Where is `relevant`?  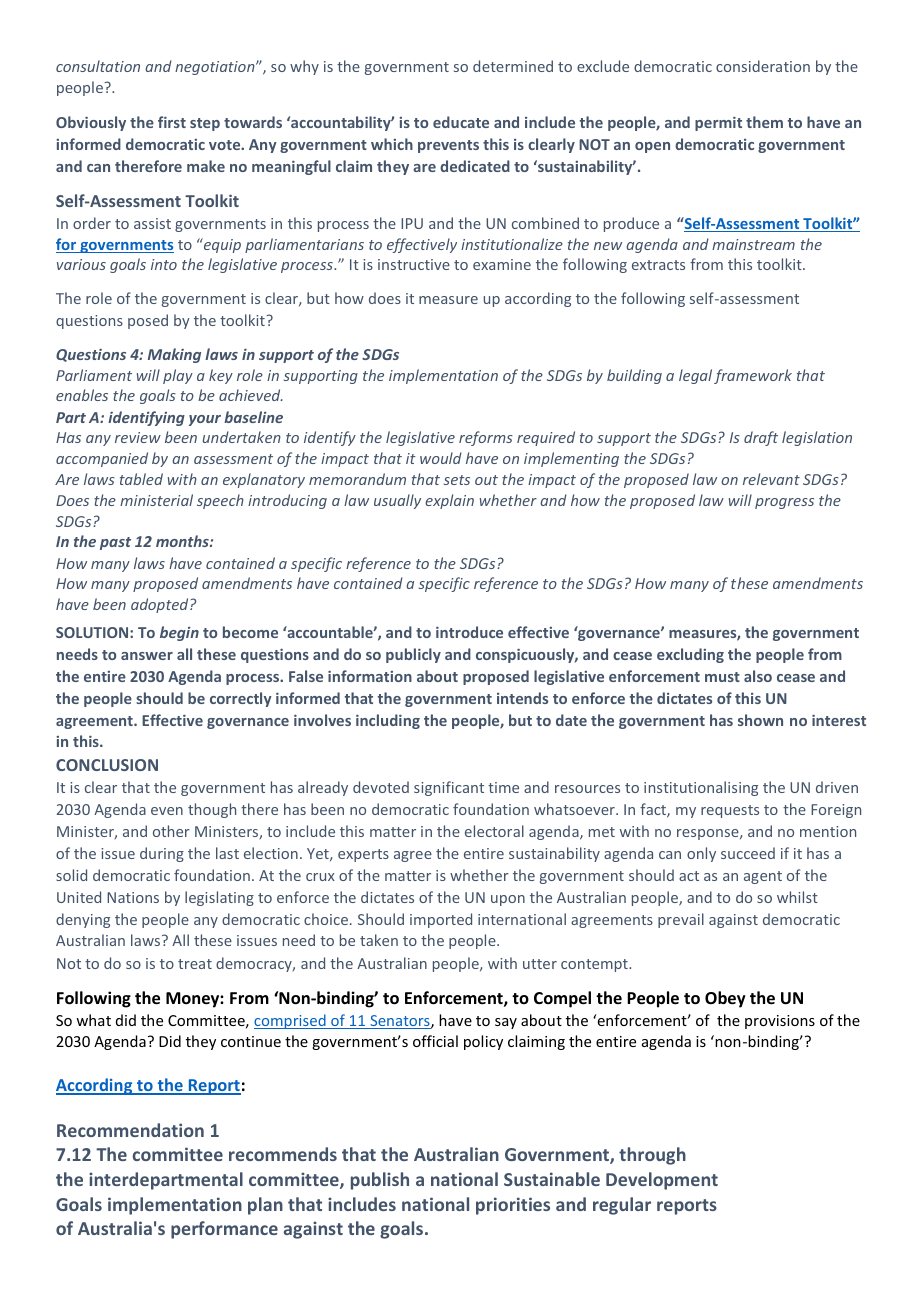
relevant is located at coordinates (771, 479).
